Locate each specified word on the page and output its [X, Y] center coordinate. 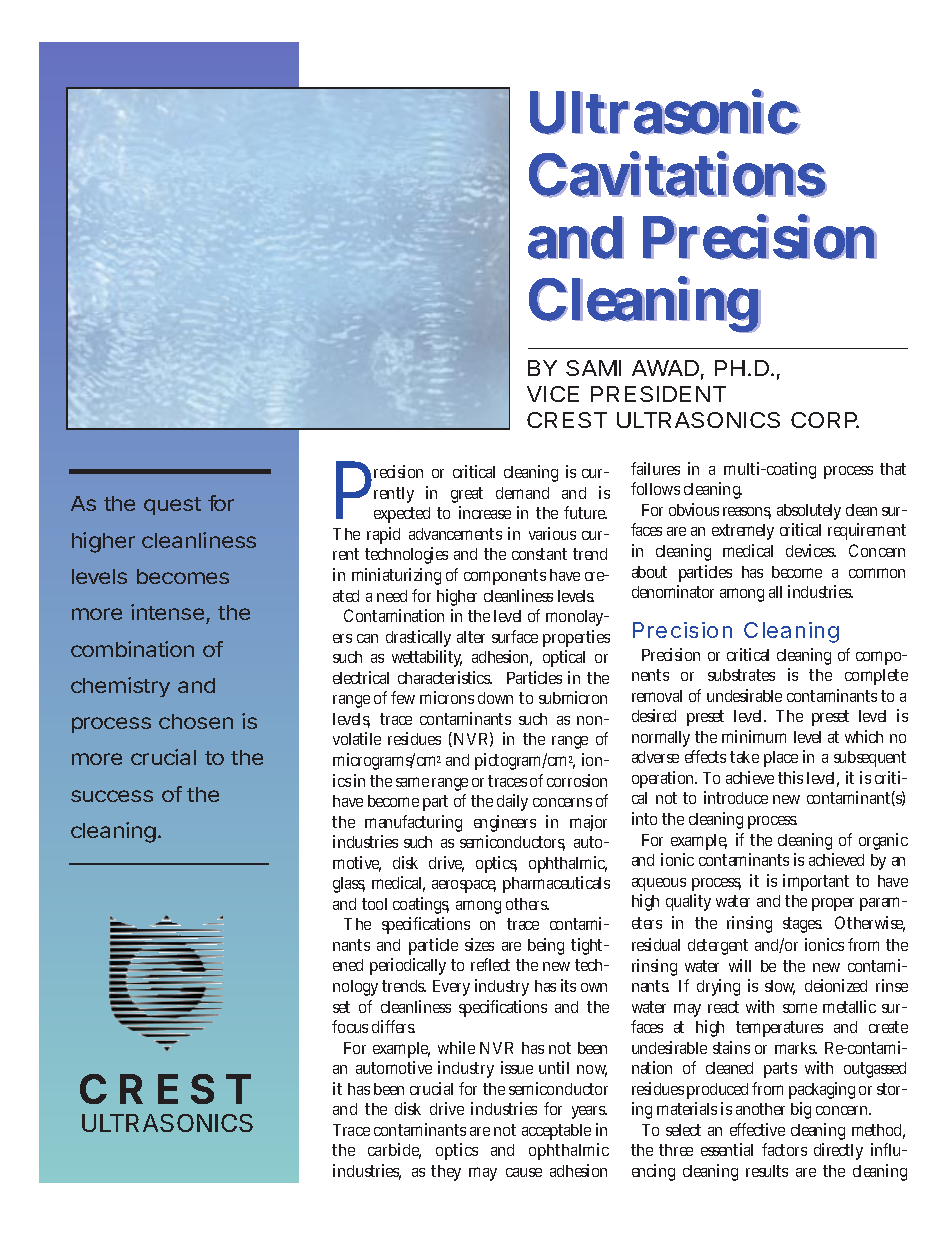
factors [784, 1149]
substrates [741, 675]
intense [169, 614]
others [527, 904]
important [816, 882]
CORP [825, 420]
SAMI [593, 368]
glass [349, 885]
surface [515, 636]
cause [524, 1172]
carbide [394, 1151]
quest [172, 506]
